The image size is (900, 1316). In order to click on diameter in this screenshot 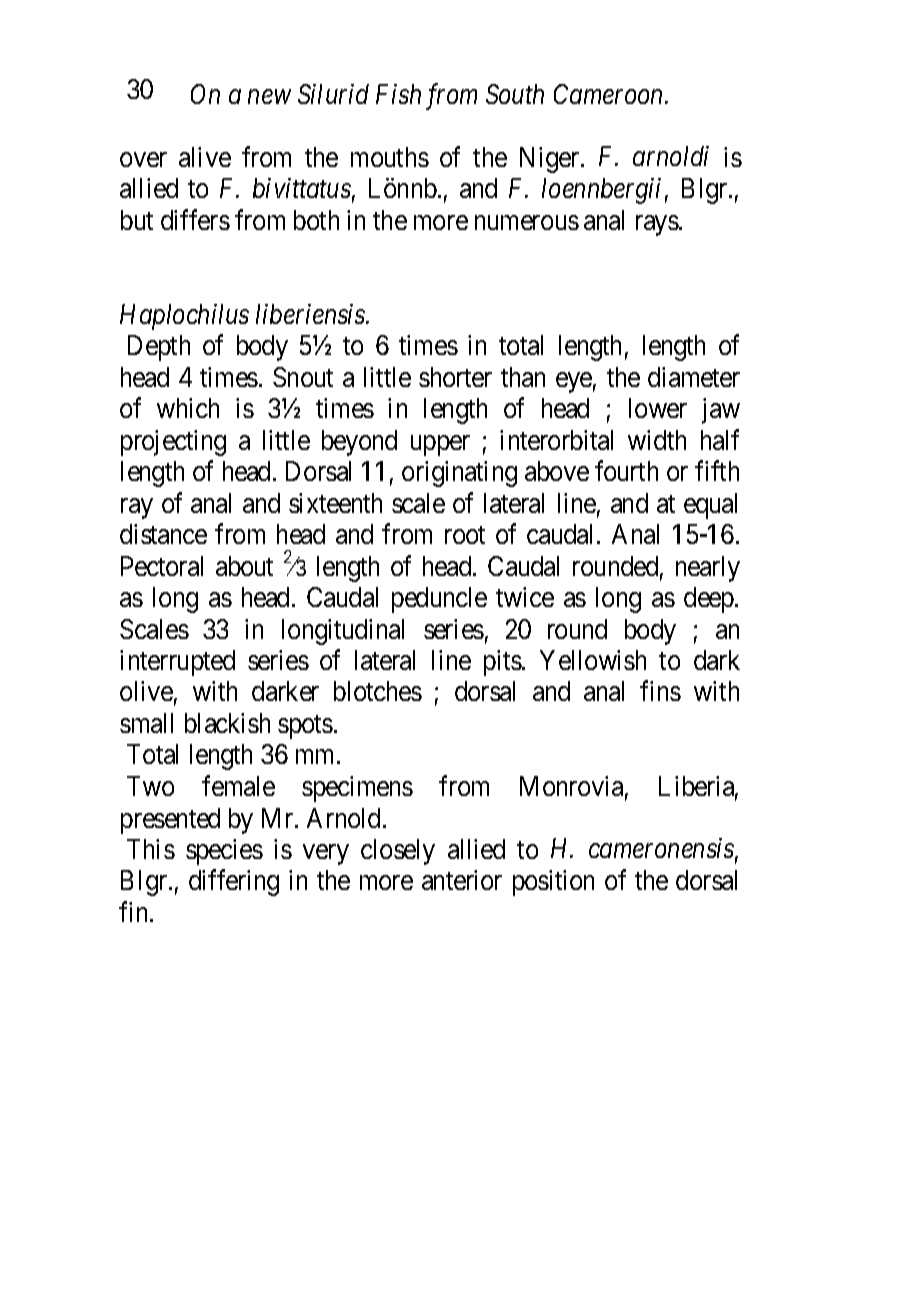, I will do `click(694, 377)`.
